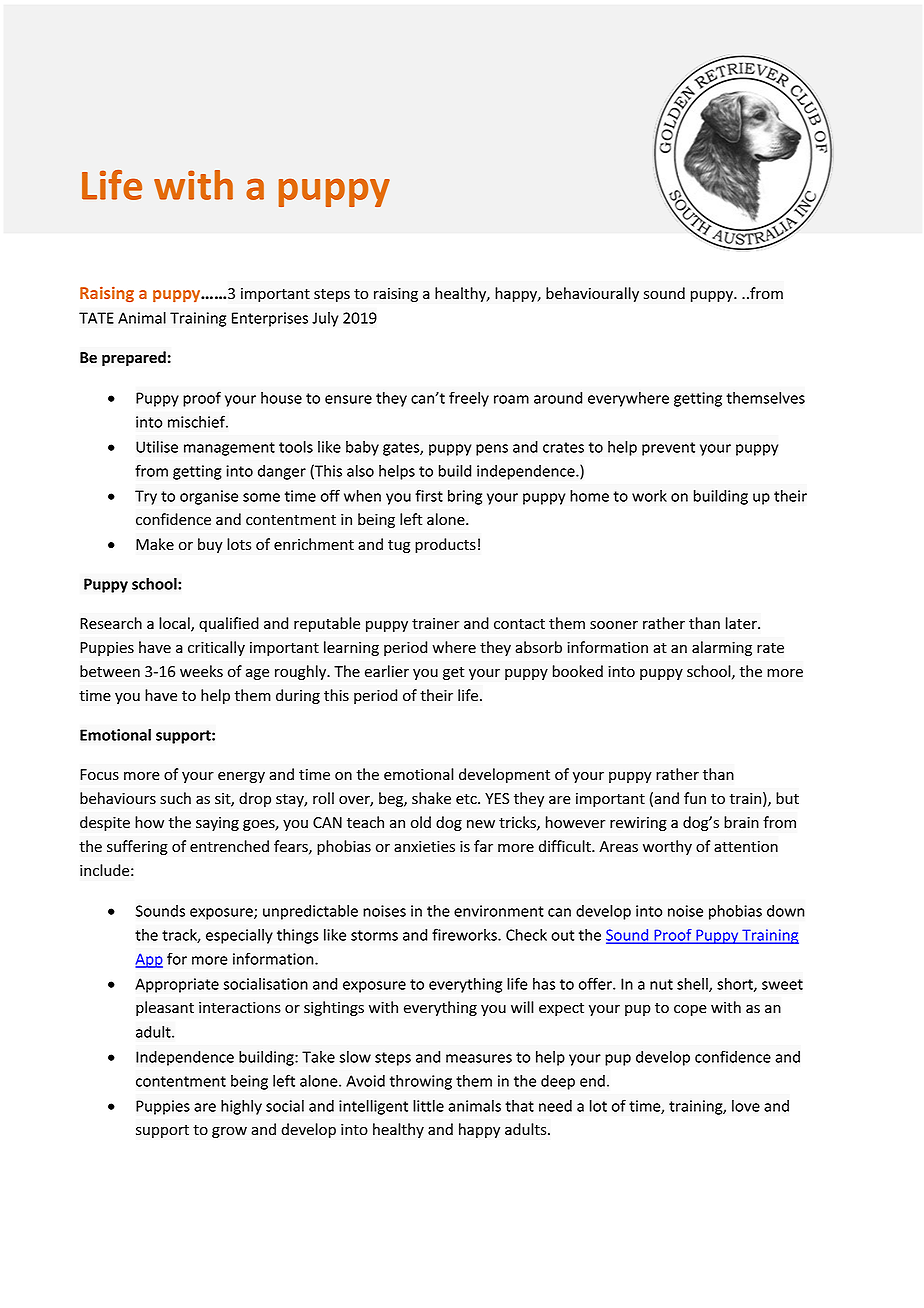 Image resolution: width=924 pixels, height=1308 pixels. I want to click on earlier, so click(387, 671).
